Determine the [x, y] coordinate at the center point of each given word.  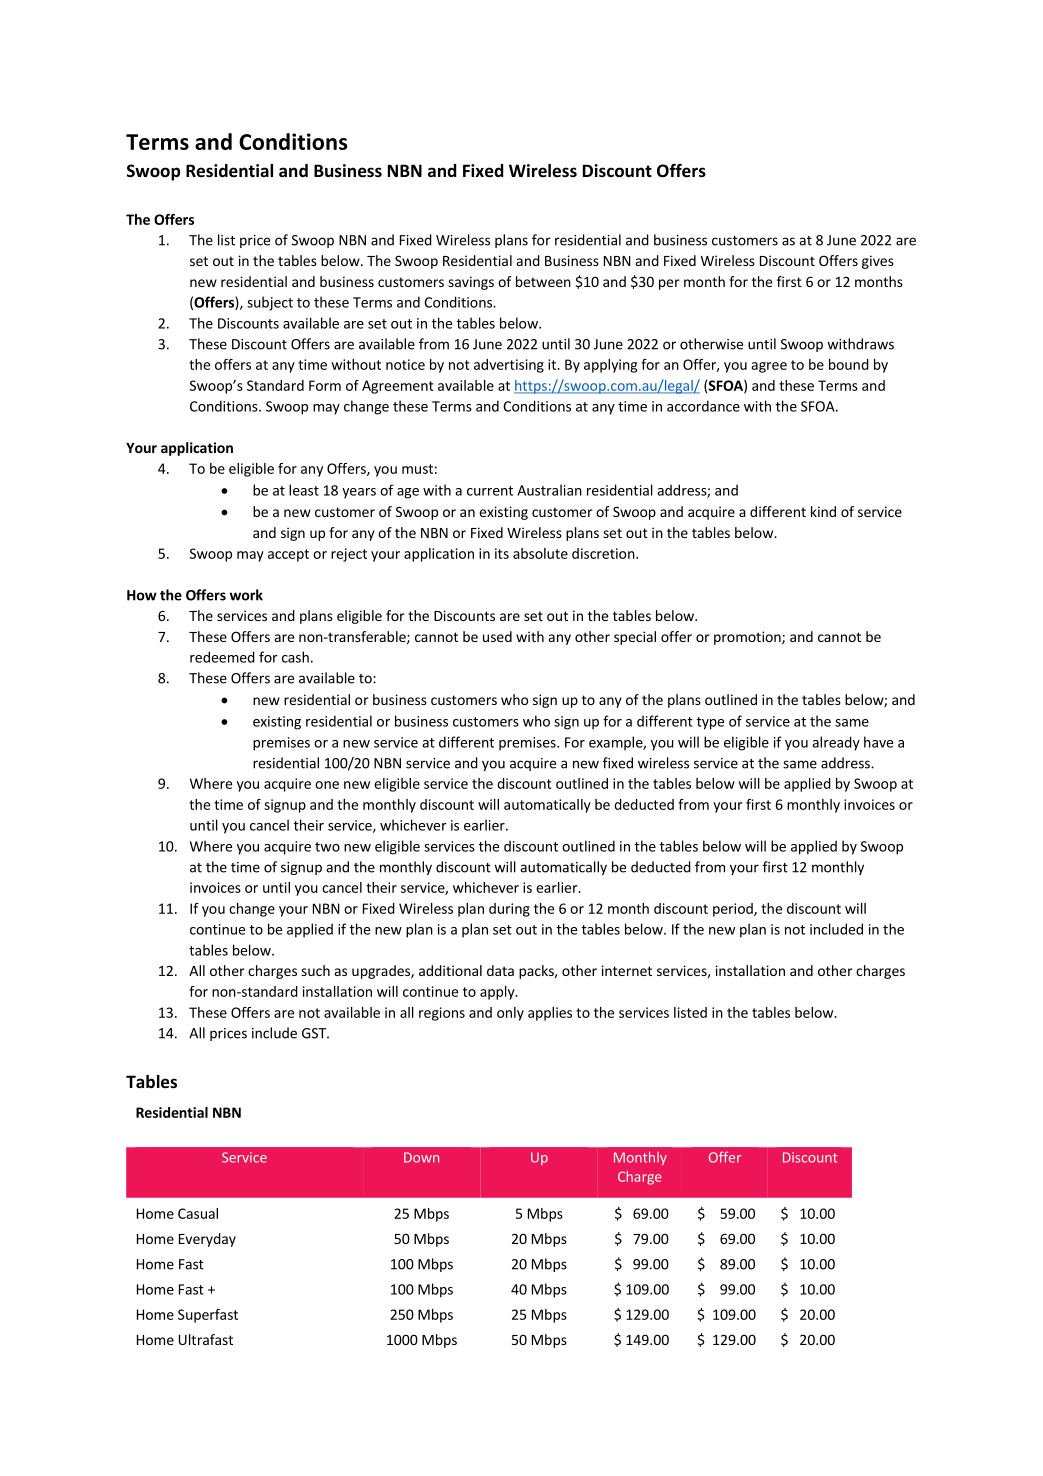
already [836, 743]
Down [421, 1157]
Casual [198, 1213]
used [497, 636]
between [543, 281]
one [327, 785]
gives [878, 262]
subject [270, 303]
